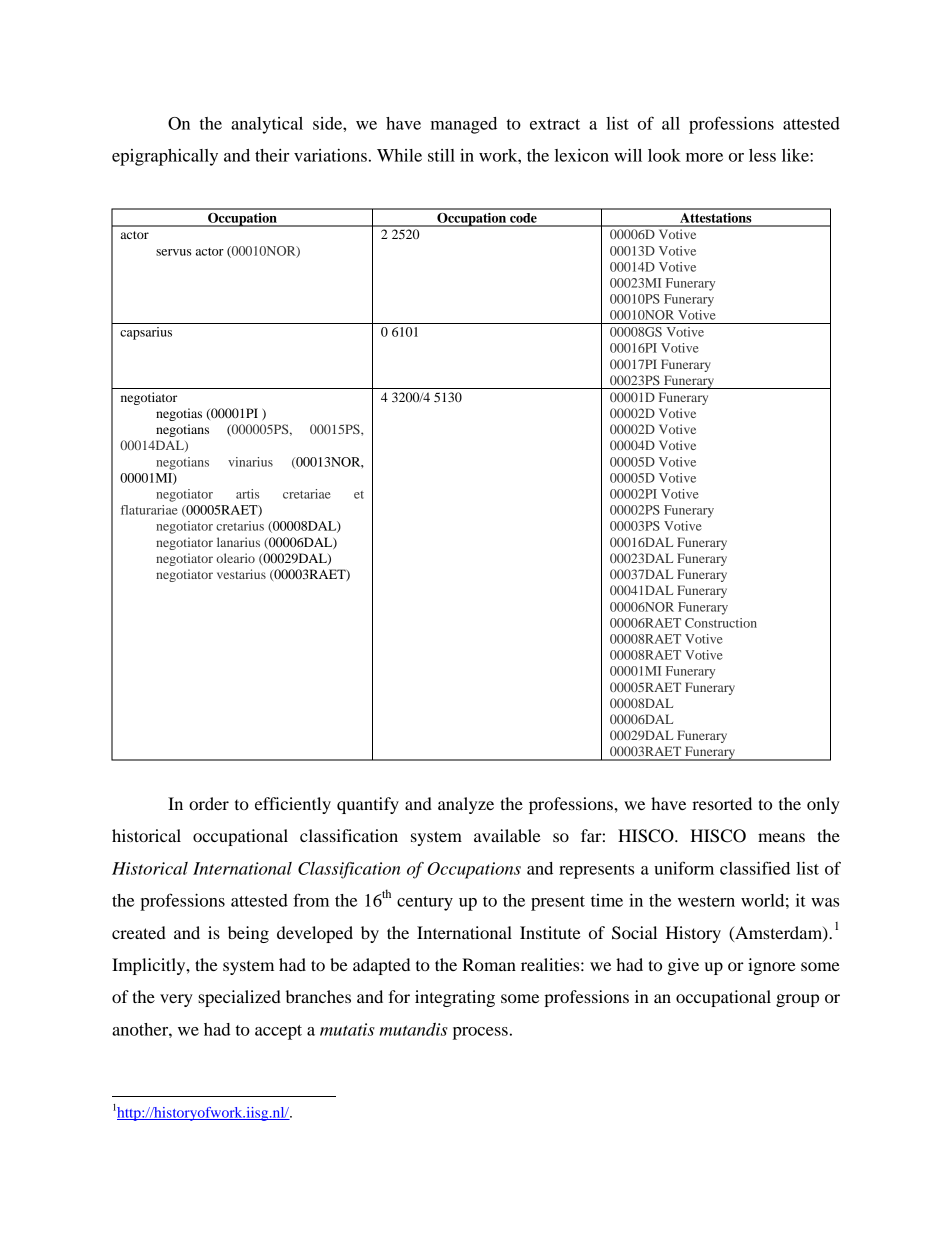 This screenshot has width=952, height=1233. What do you see at coordinates (466, 805) in the screenshot?
I see `analyze` at bounding box center [466, 805].
